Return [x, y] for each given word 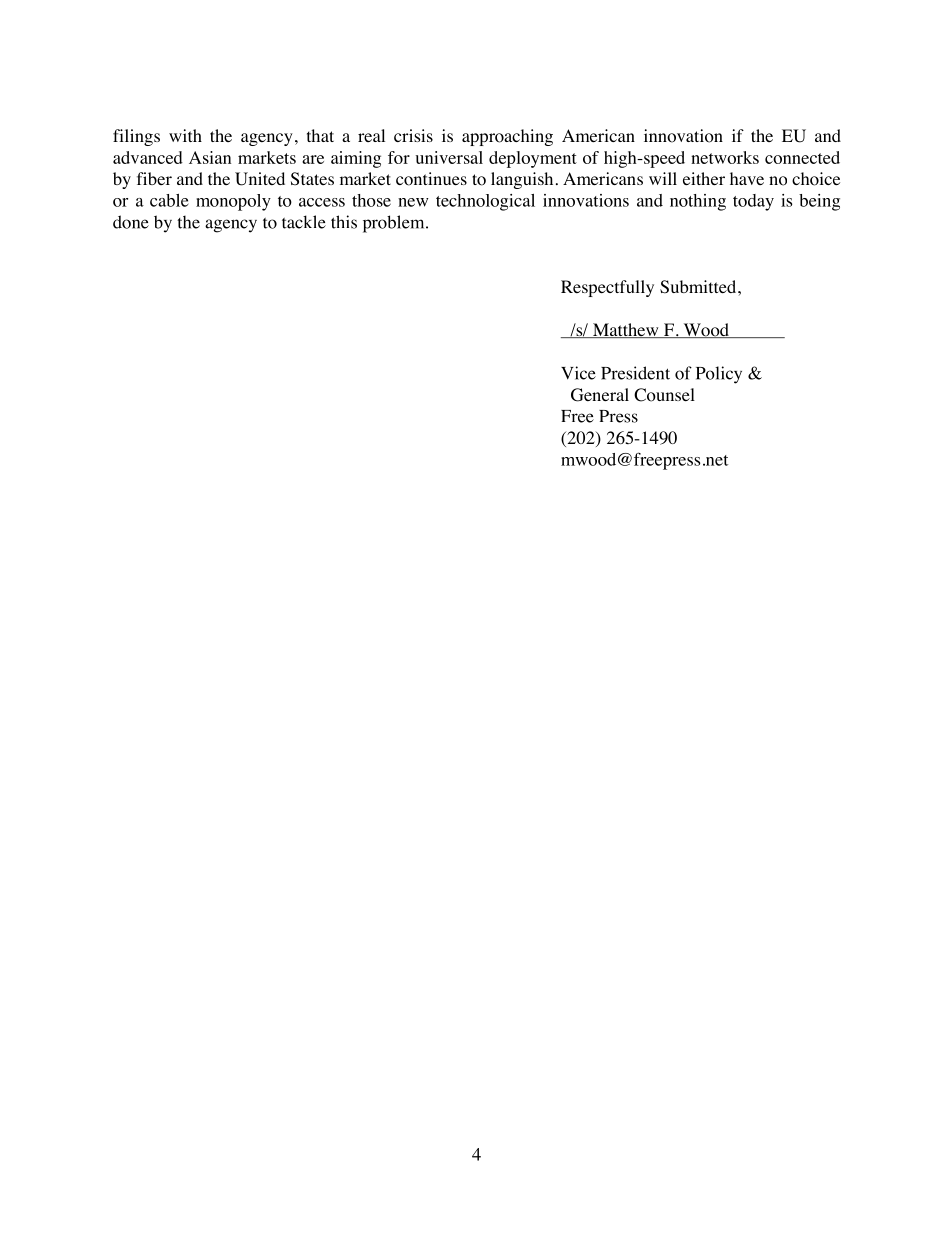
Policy [719, 375]
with [185, 135]
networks [725, 157]
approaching [507, 137]
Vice [578, 373]
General [600, 395]
